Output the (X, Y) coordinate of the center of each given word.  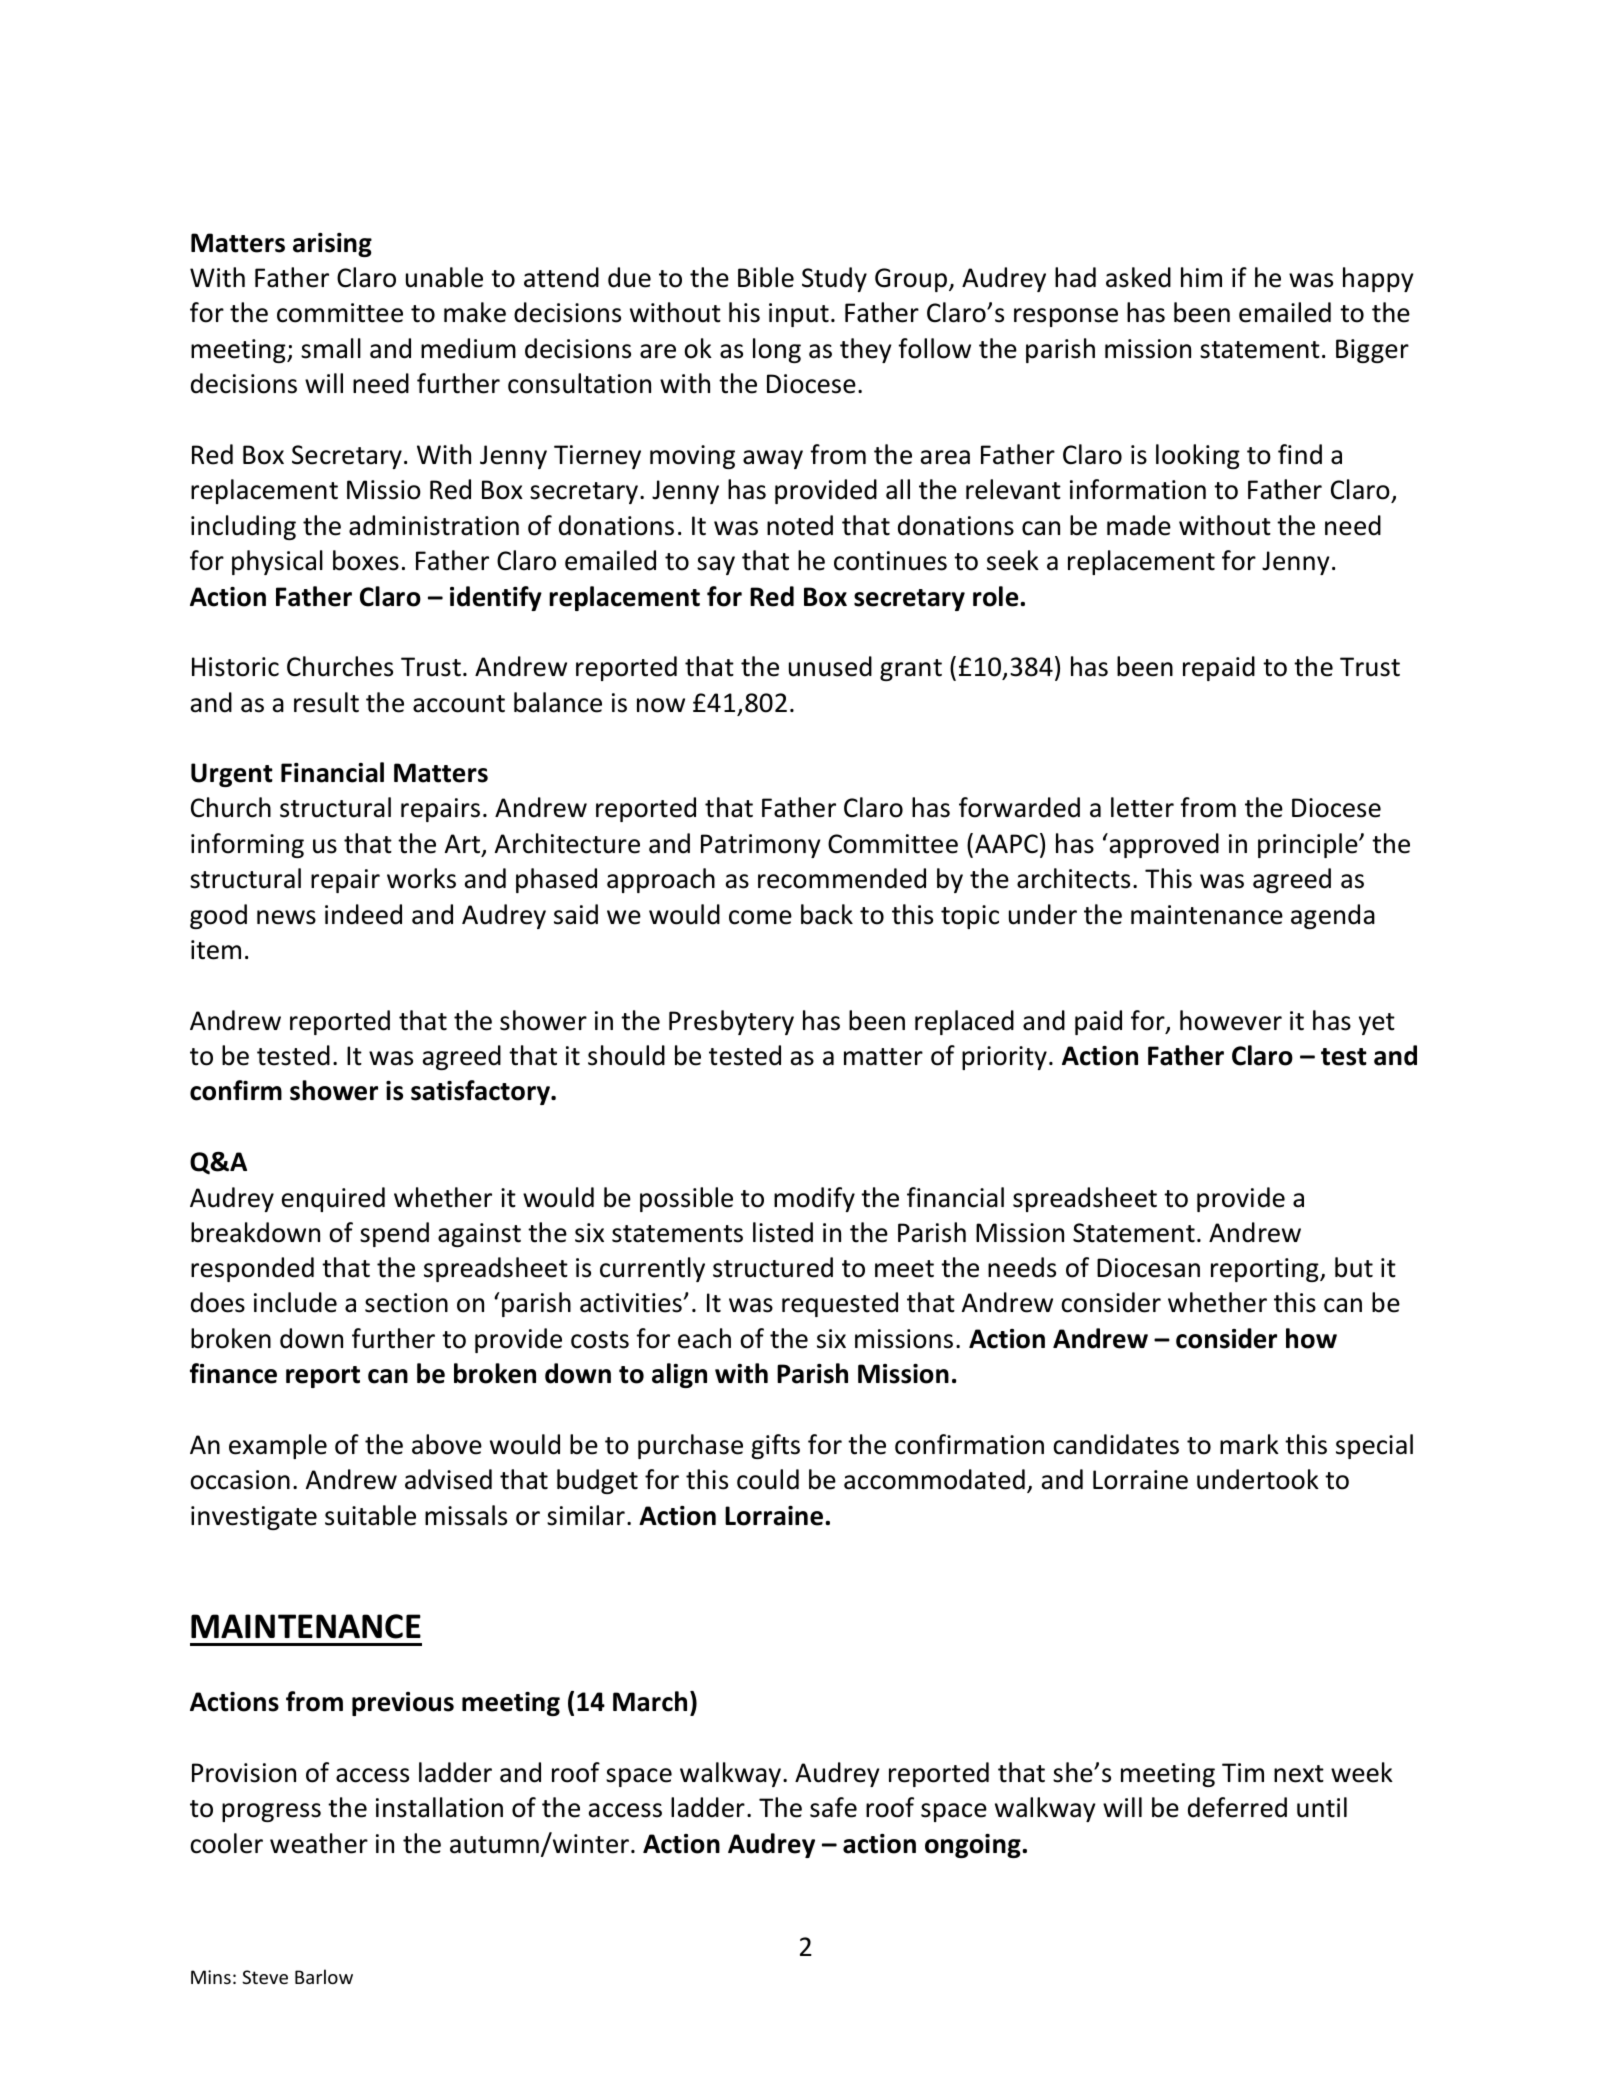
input (799, 315)
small (331, 348)
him (1201, 277)
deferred (1237, 1807)
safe (833, 1807)
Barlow (324, 1976)
